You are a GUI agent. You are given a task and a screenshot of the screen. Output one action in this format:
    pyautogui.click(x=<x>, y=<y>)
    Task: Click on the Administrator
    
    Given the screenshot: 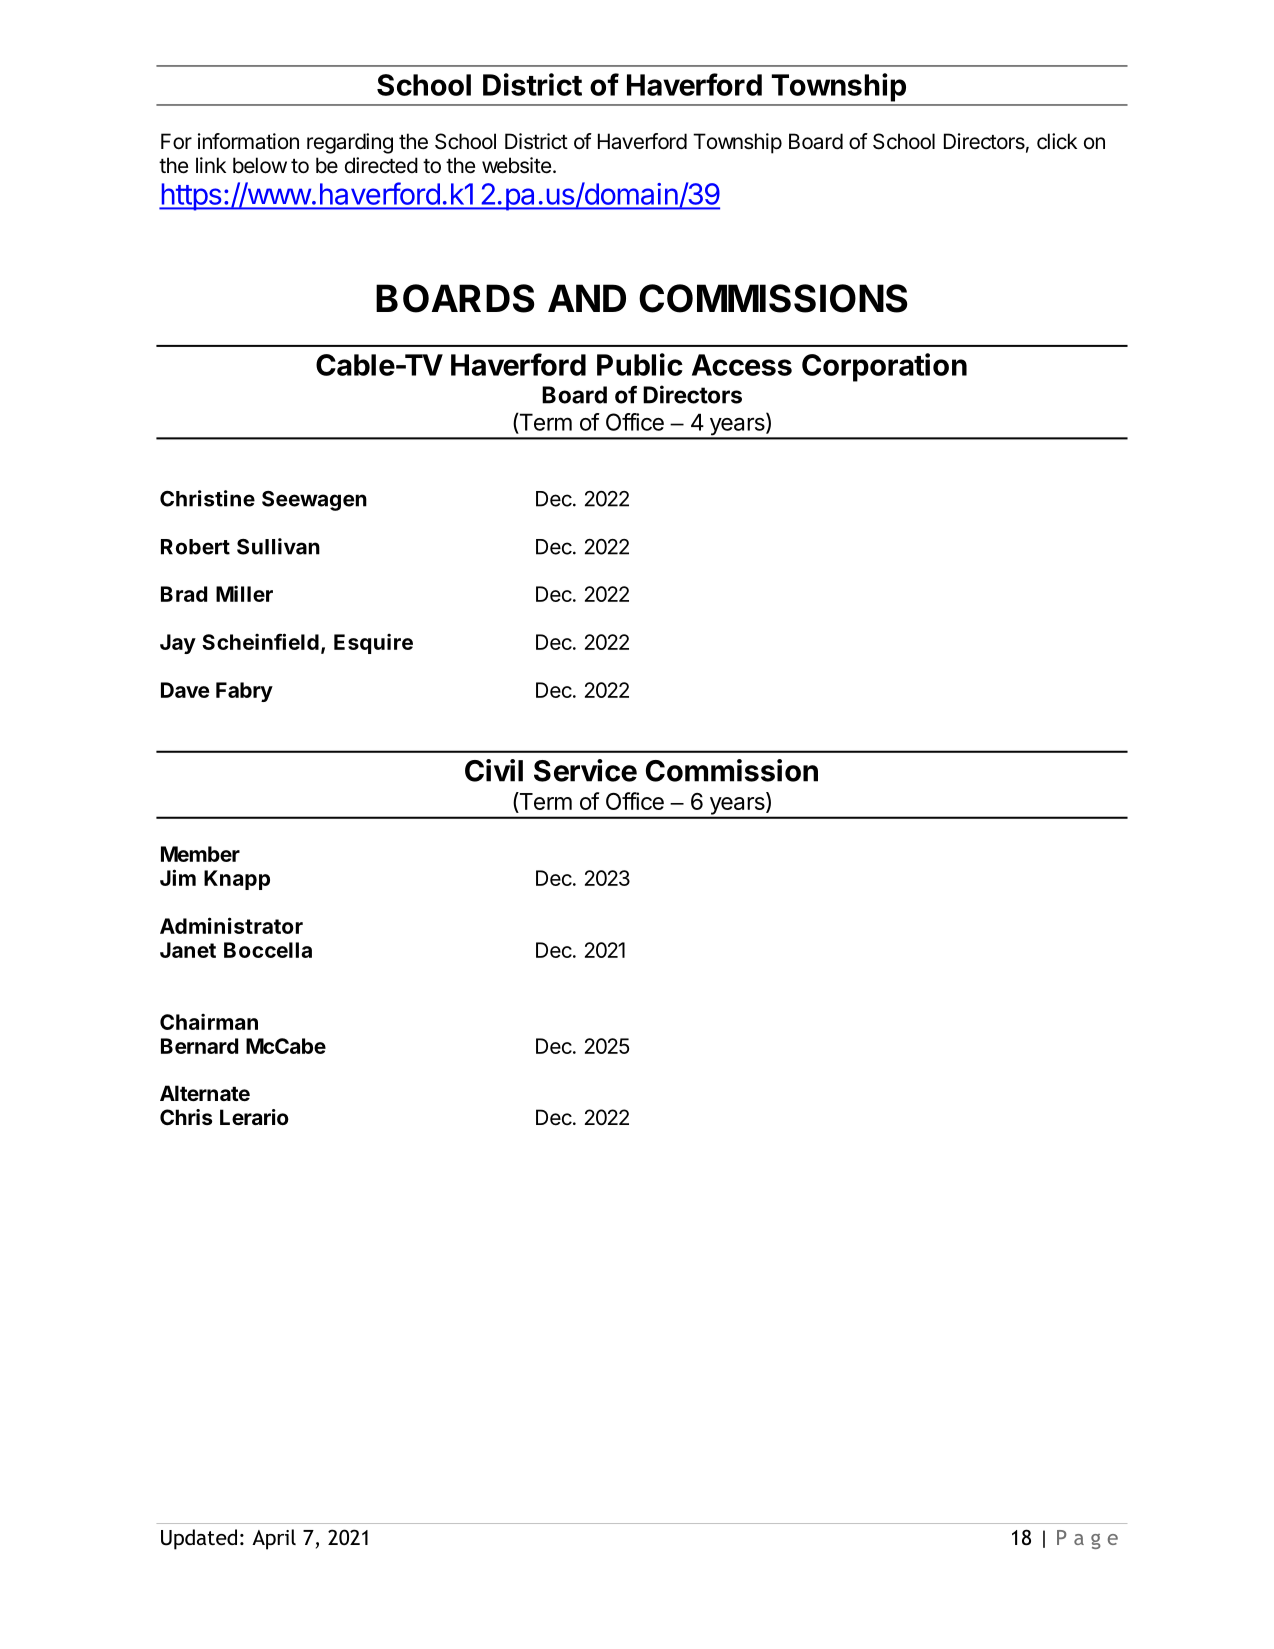 What is the action you would take?
    pyautogui.click(x=231, y=925)
